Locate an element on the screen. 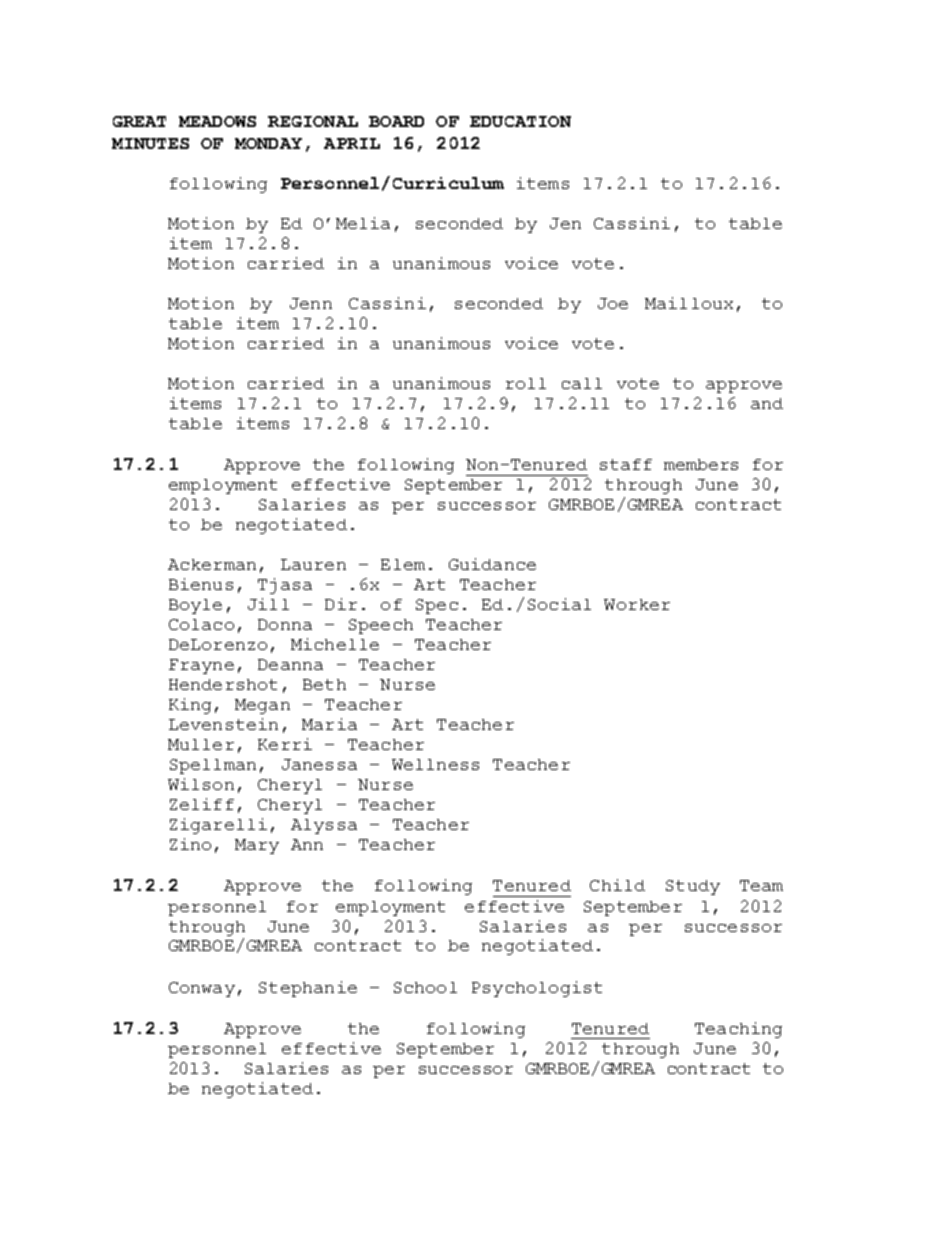 This screenshot has height=1233, width=952. roll is located at coordinates (526, 383).
